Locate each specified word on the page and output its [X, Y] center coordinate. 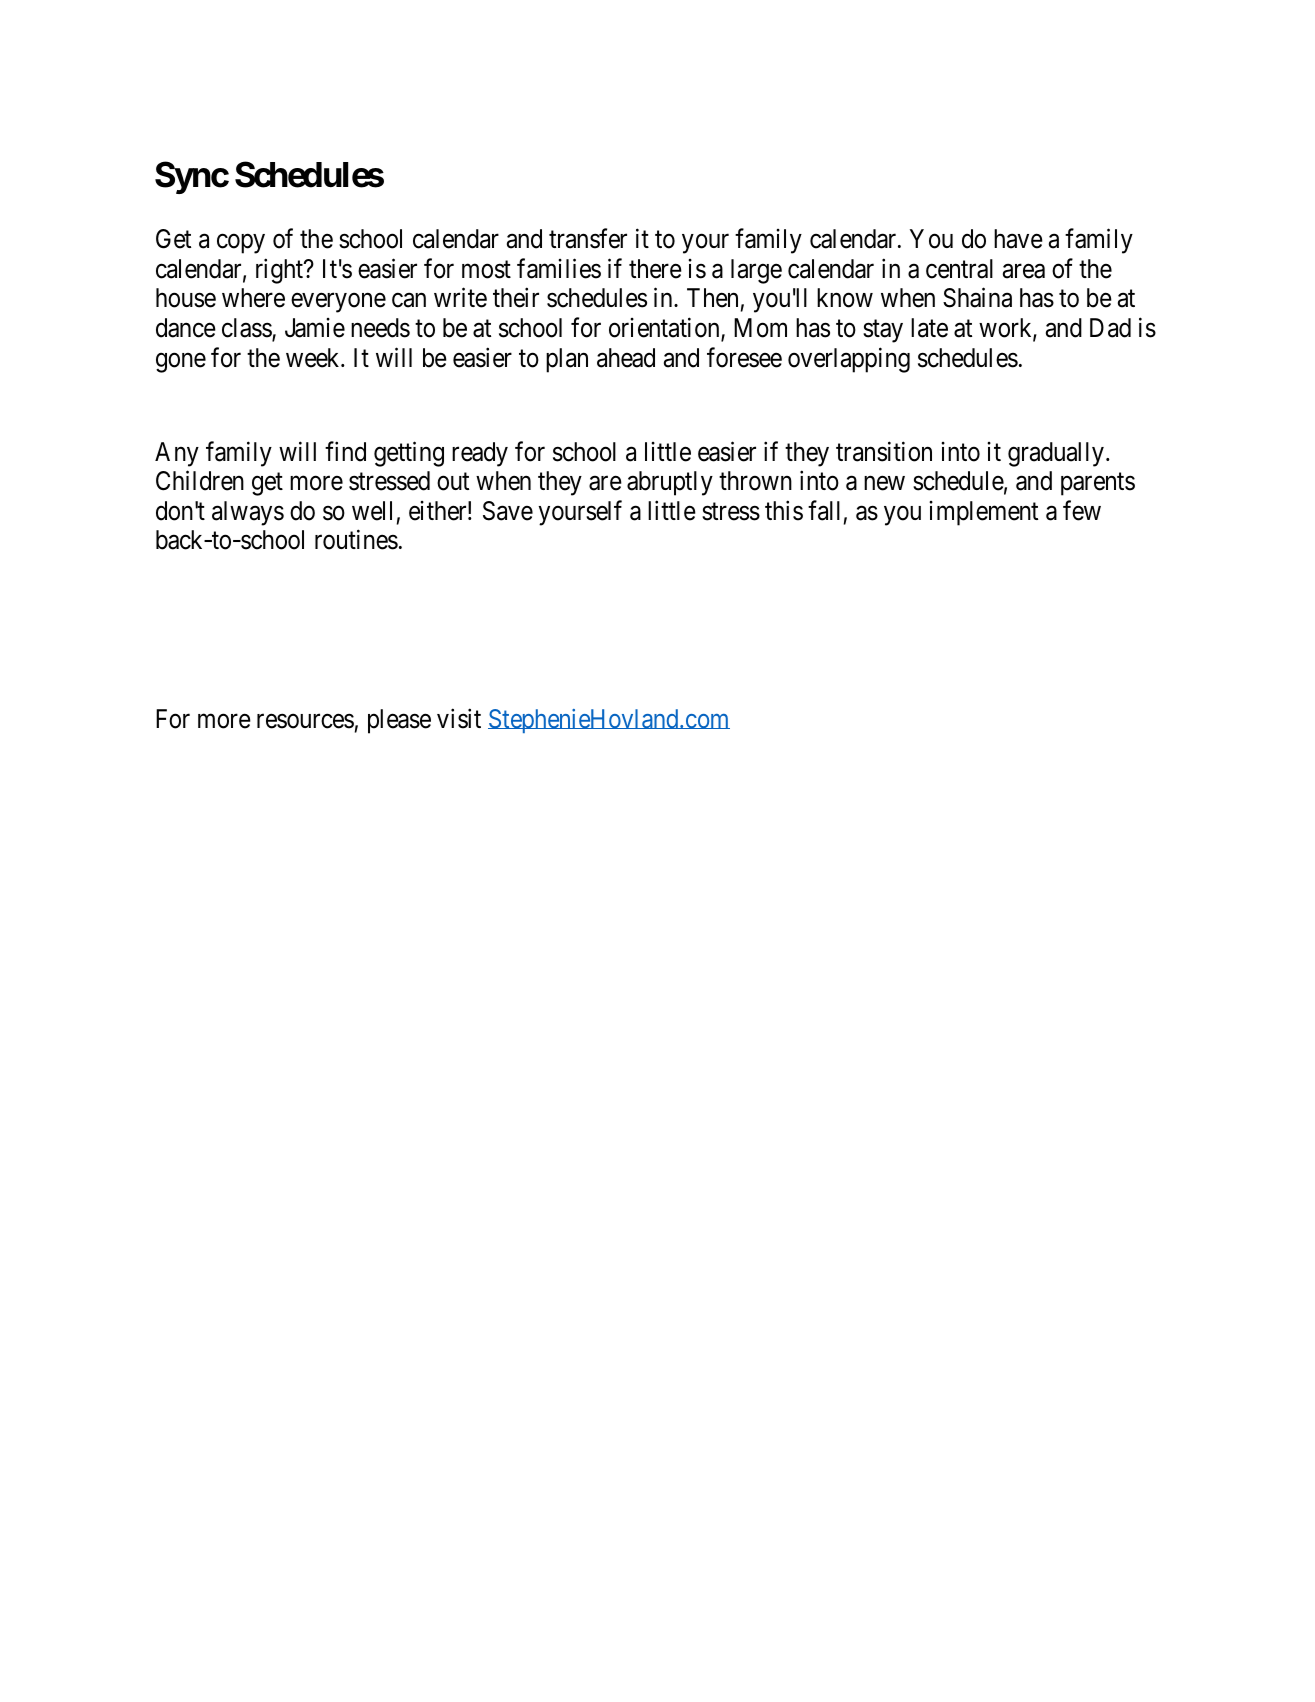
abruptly [670, 483]
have [1018, 239]
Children [200, 481]
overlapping [849, 360]
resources [305, 721]
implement [983, 513]
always [248, 513]
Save [508, 511]
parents [1098, 484]
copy [241, 244]
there [655, 269]
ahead [626, 358]
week [314, 358]
